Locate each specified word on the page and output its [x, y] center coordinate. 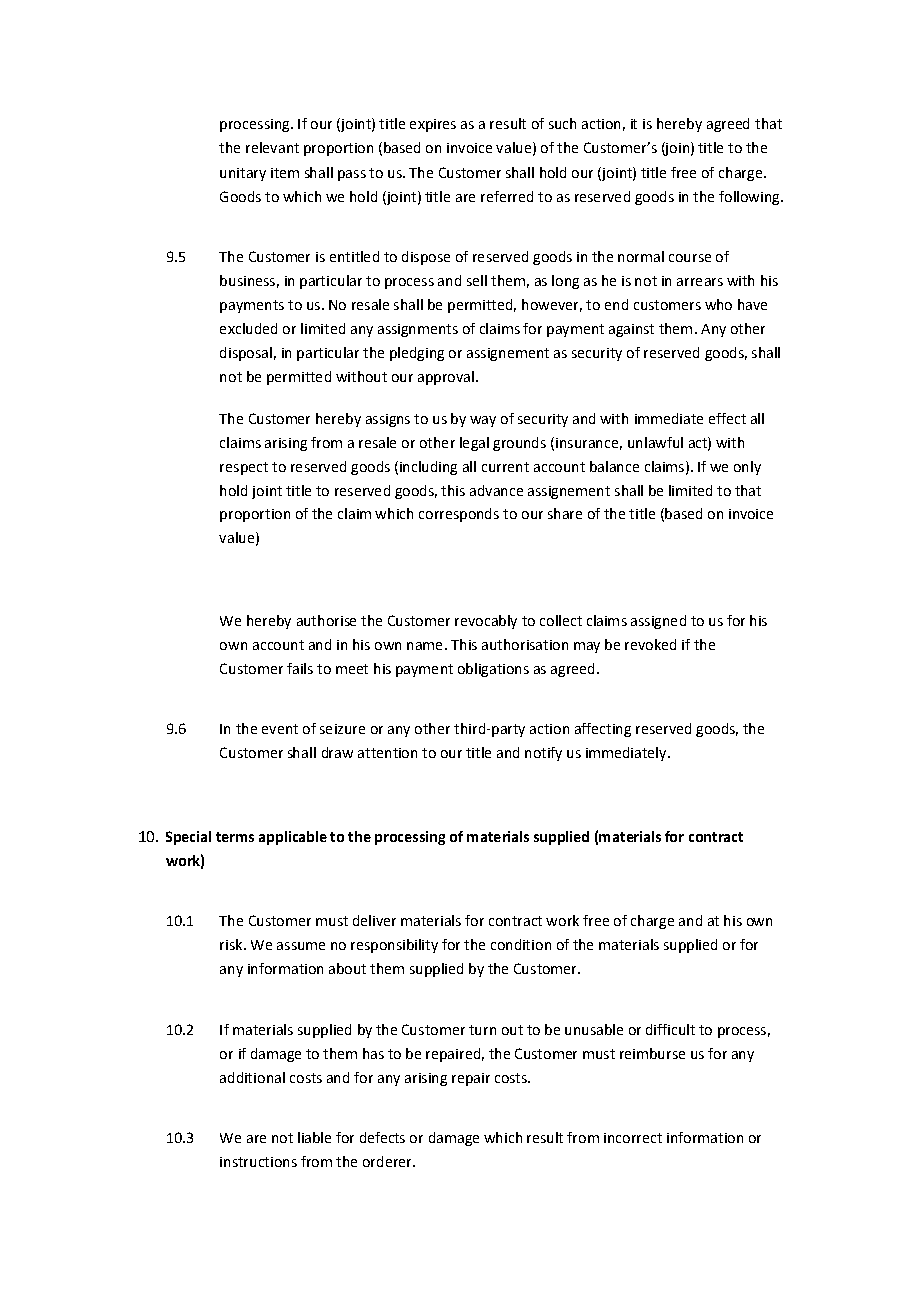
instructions [258, 1162]
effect [727, 418]
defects [382, 1137]
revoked [650, 644]
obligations [493, 670]
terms [235, 837]
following [750, 198]
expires [433, 125]
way [483, 421]
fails [300, 668]
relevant [272, 147]
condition [521, 944]
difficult [670, 1029]
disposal [246, 354]
